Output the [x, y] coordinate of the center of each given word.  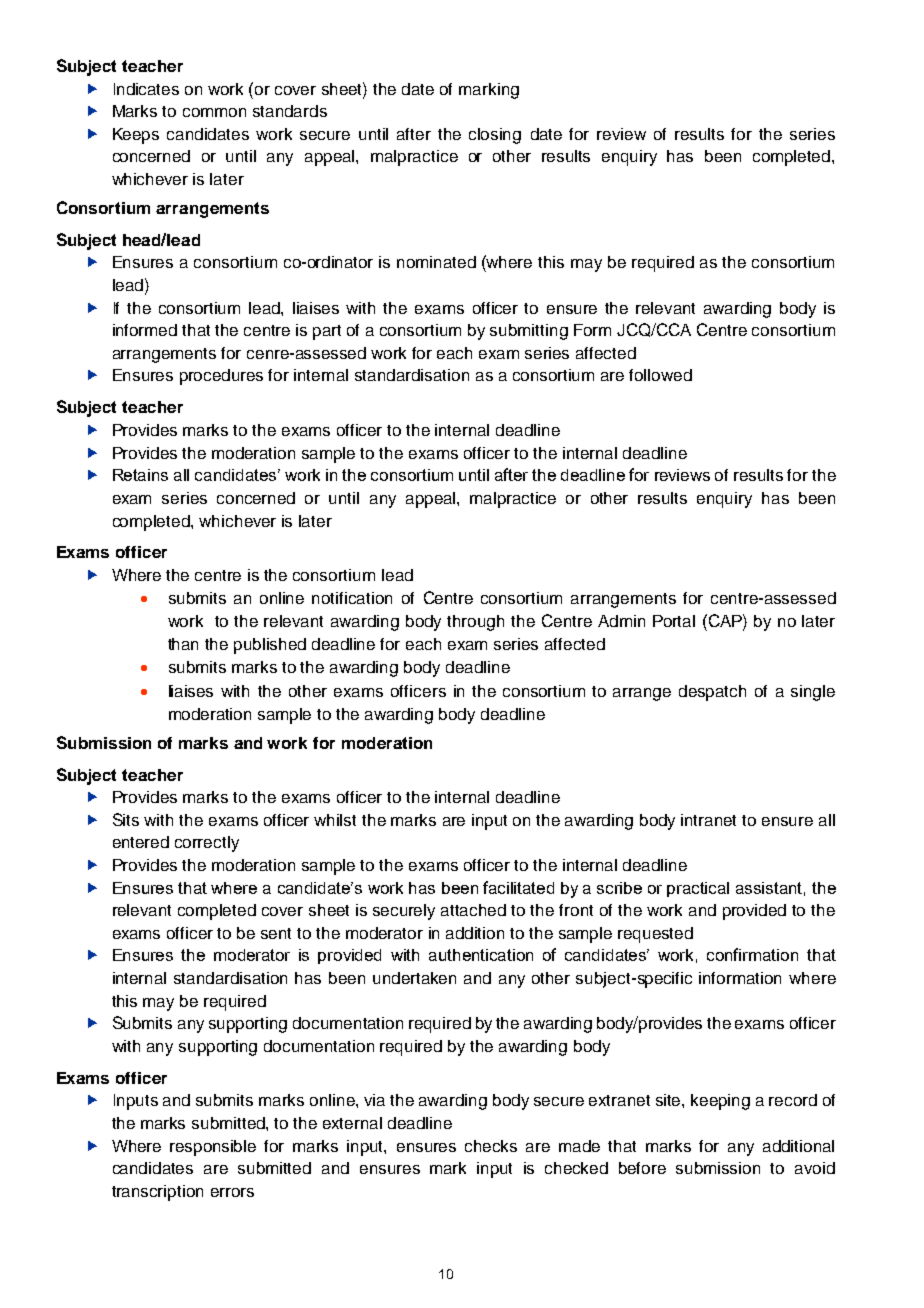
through [475, 623]
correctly [207, 844]
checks [491, 1146]
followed [660, 375]
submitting [529, 332]
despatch [712, 693]
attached [473, 910]
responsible [213, 1148]
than [183, 644]
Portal [674, 621]
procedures [221, 377]
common [214, 112]
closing [495, 136]
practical [698, 889]
